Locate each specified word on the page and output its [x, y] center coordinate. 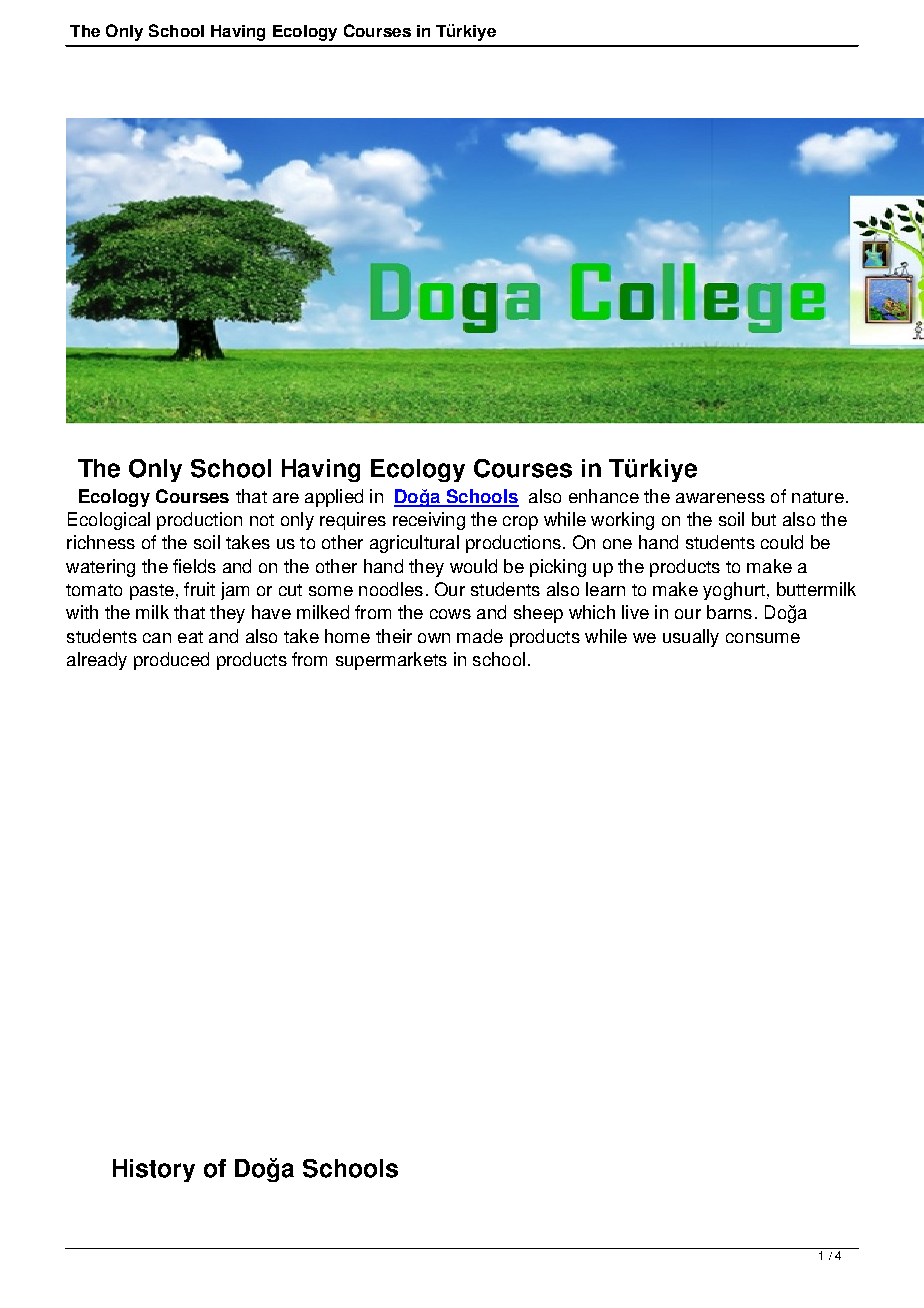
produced [171, 661]
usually [691, 638]
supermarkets [391, 661]
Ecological [109, 521]
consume [763, 638]
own [434, 638]
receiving [429, 521]
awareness [720, 498]
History [154, 1170]
